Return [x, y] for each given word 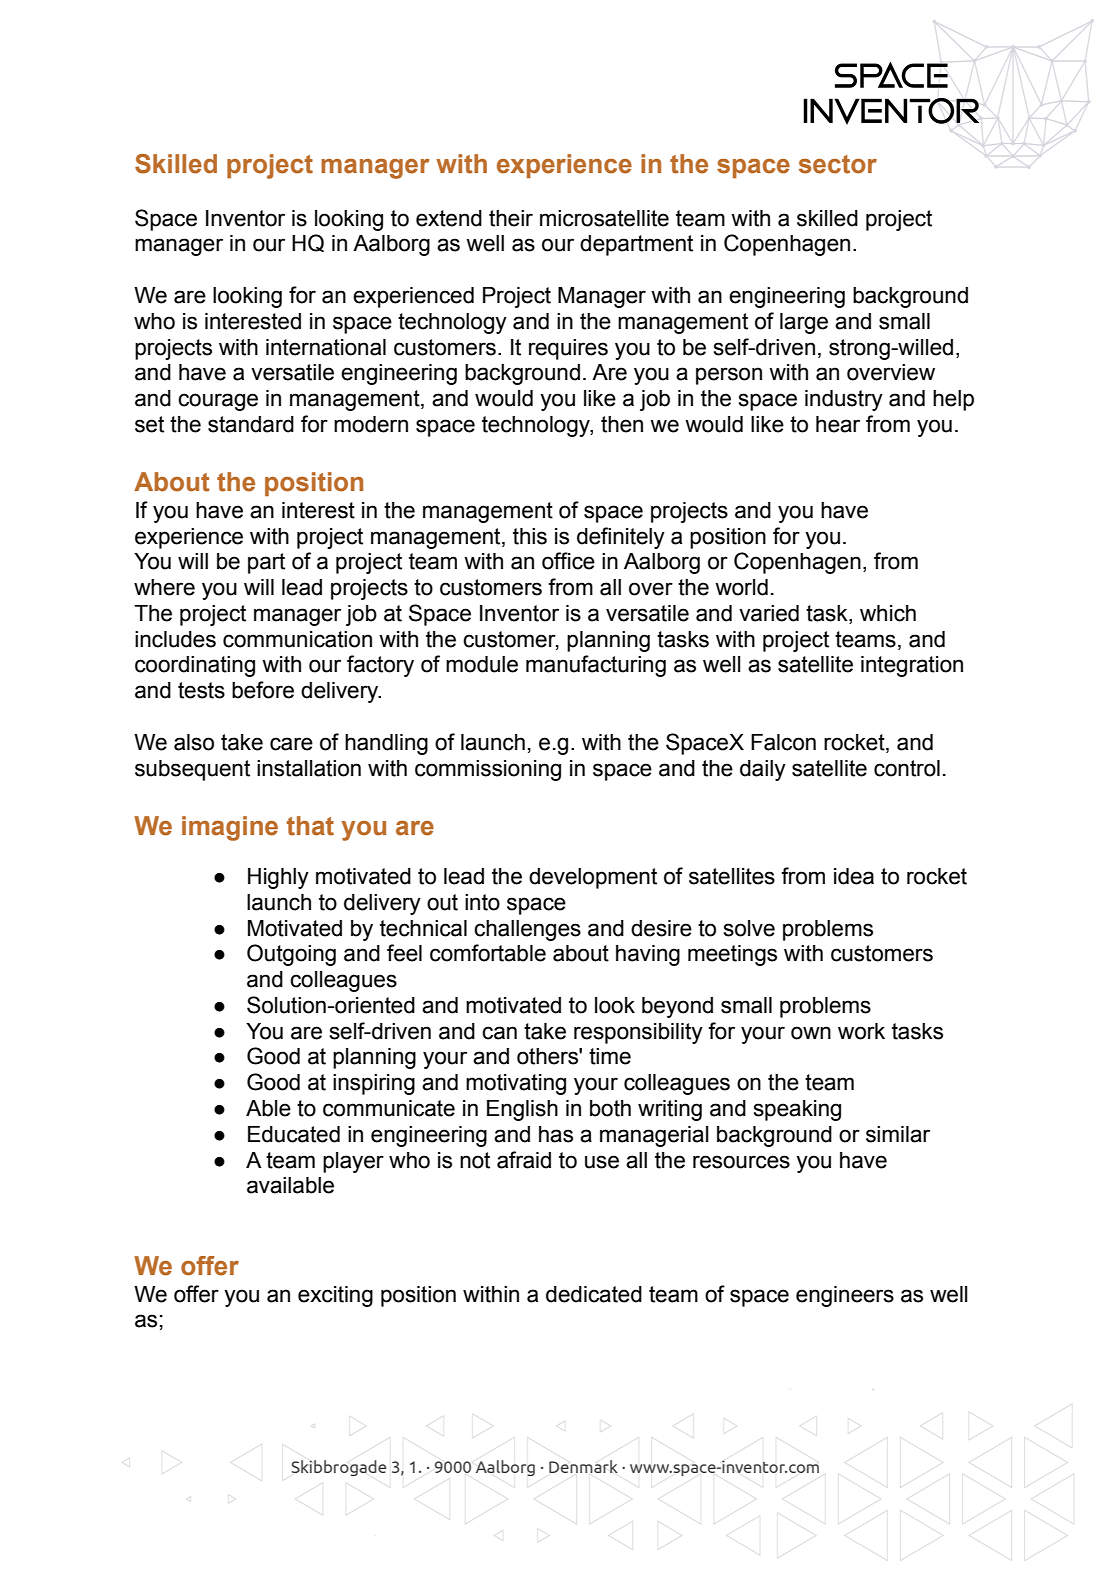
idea [854, 876]
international [326, 347]
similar [898, 1134]
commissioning [488, 770]
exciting [335, 1296]
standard [251, 424]
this [530, 536]
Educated [294, 1134]
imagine [230, 828]
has [556, 1134]
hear [838, 424]
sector [838, 164]
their [511, 218]
